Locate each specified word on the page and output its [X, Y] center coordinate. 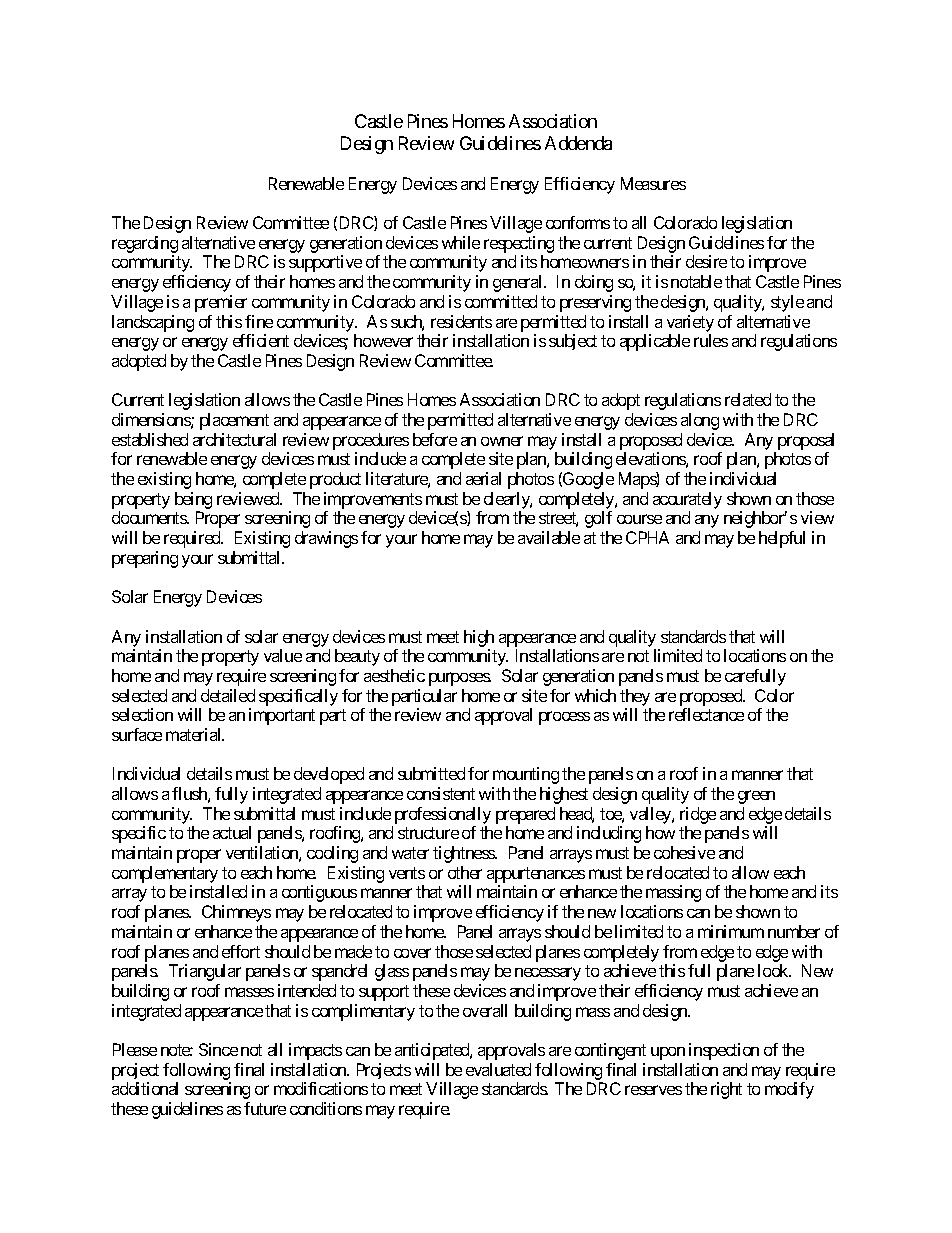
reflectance [706, 714]
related [748, 399]
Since [218, 1049]
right [726, 1090]
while [461, 242]
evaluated [498, 1069]
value [283, 655]
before [435, 439]
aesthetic [394, 675]
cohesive [684, 852]
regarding [145, 246]
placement [234, 421]
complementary [165, 876]
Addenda [578, 143]
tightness [464, 854]
